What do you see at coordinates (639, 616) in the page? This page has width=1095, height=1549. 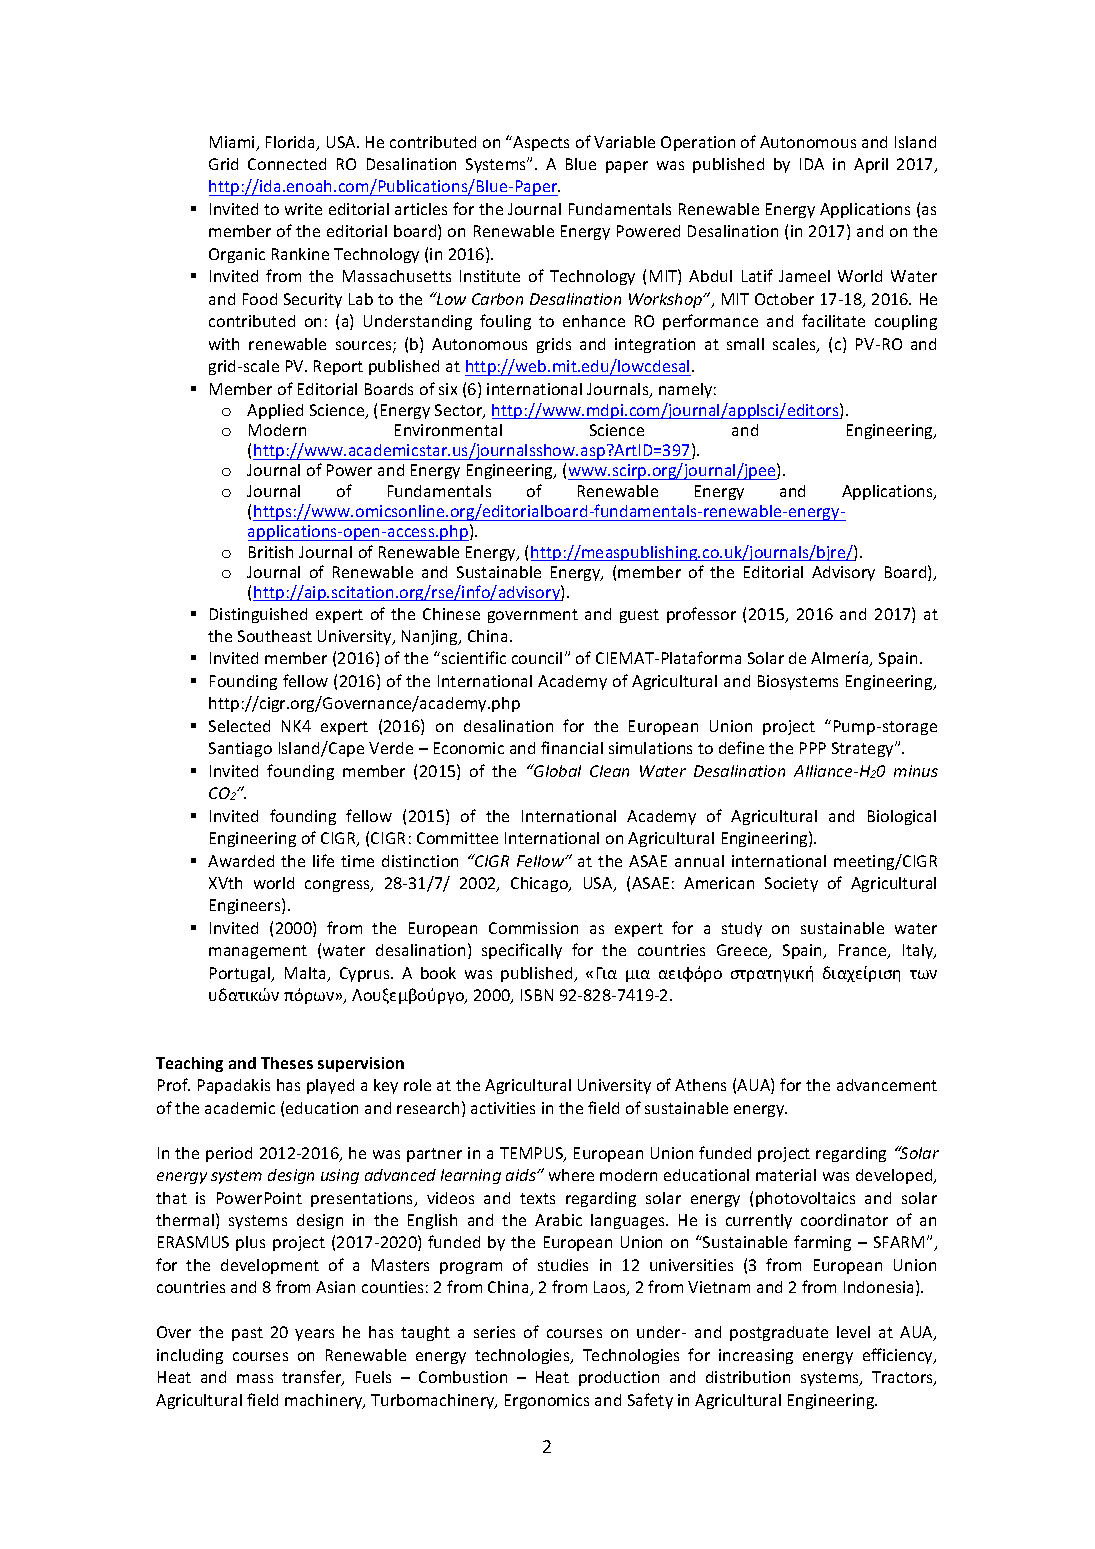 I see `guest` at bounding box center [639, 616].
